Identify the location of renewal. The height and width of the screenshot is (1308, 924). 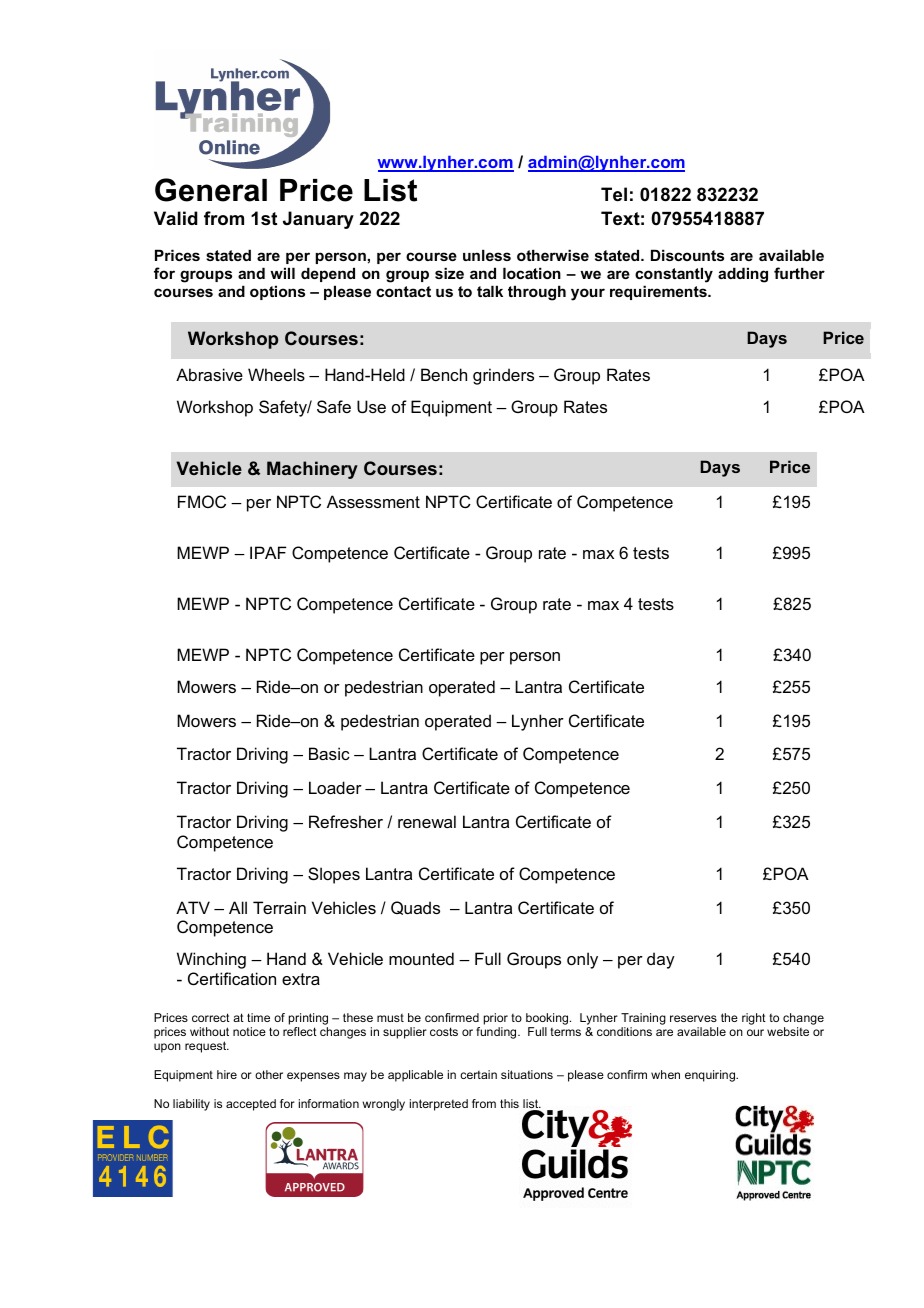
(427, 821).
